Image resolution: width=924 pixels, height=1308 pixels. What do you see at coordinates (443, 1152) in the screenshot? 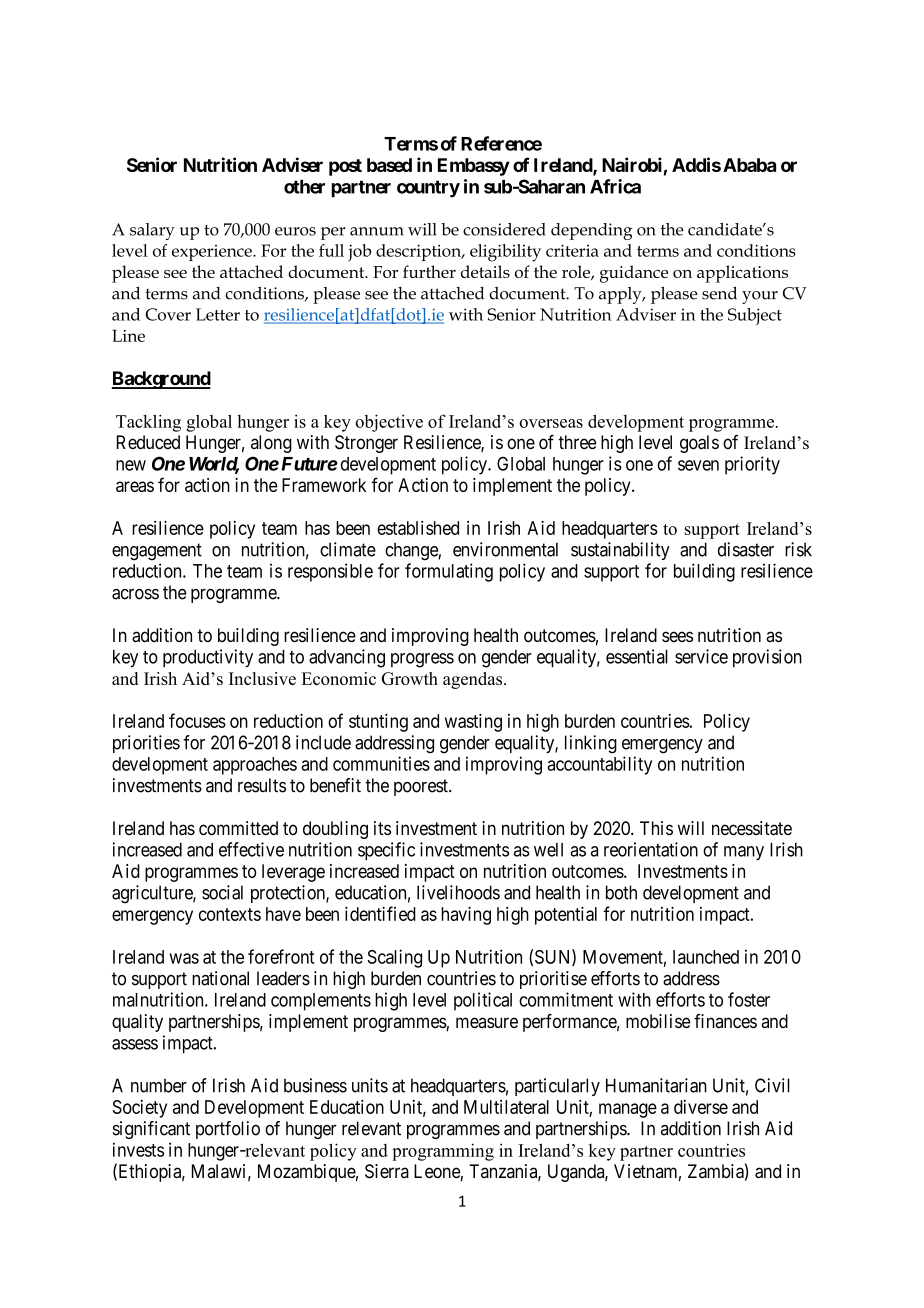
I see `programming` at bounding box center [443, 1152].
